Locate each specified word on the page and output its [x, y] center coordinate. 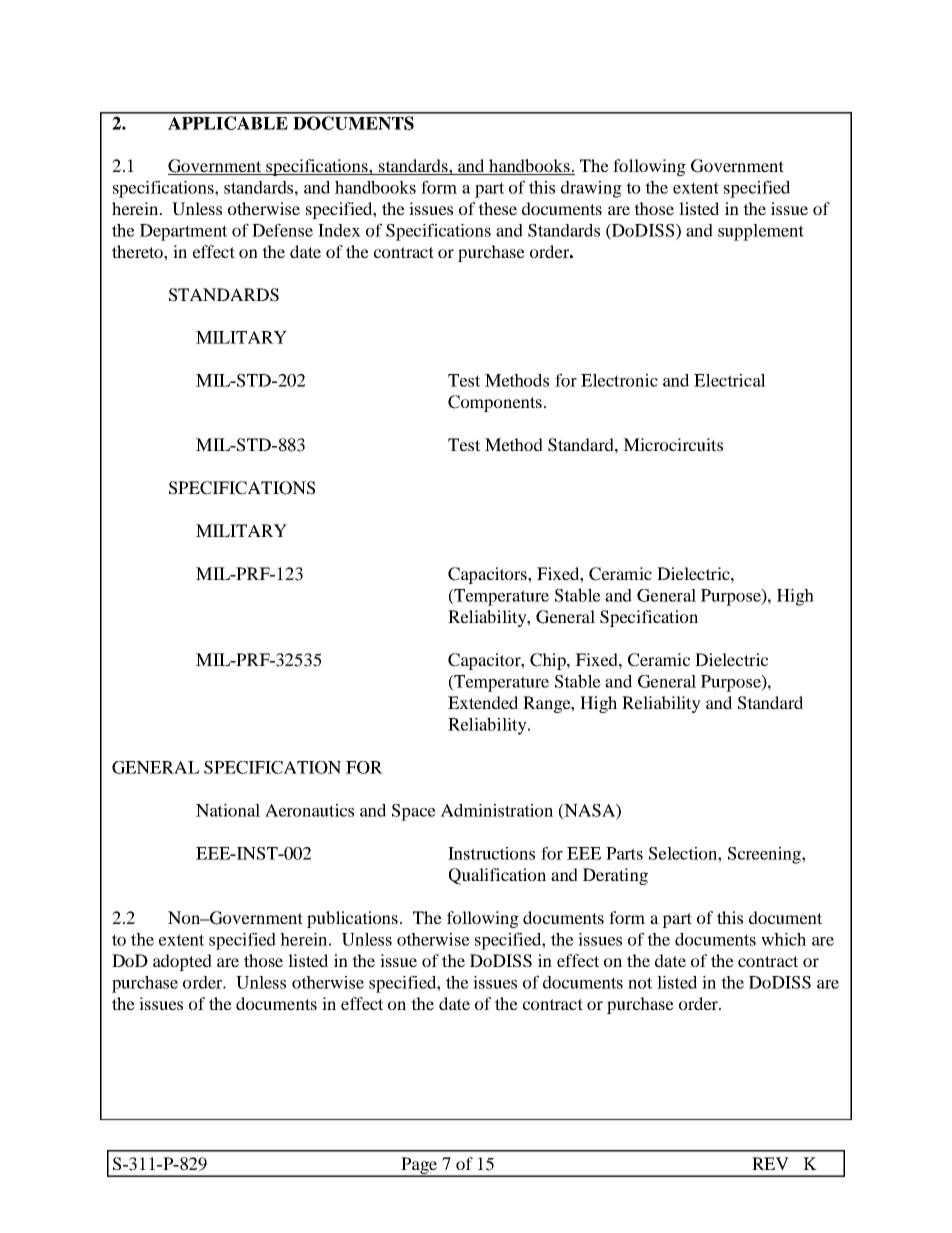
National [228, 810]
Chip [549, 661]
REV [770, 1163]
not [640, 983]
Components [495, 403]
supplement [761, 232]
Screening [765, 855]
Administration [497, 810]
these [497, 208]
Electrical [730, 380]
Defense [282, 230]
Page [419, 1166]
